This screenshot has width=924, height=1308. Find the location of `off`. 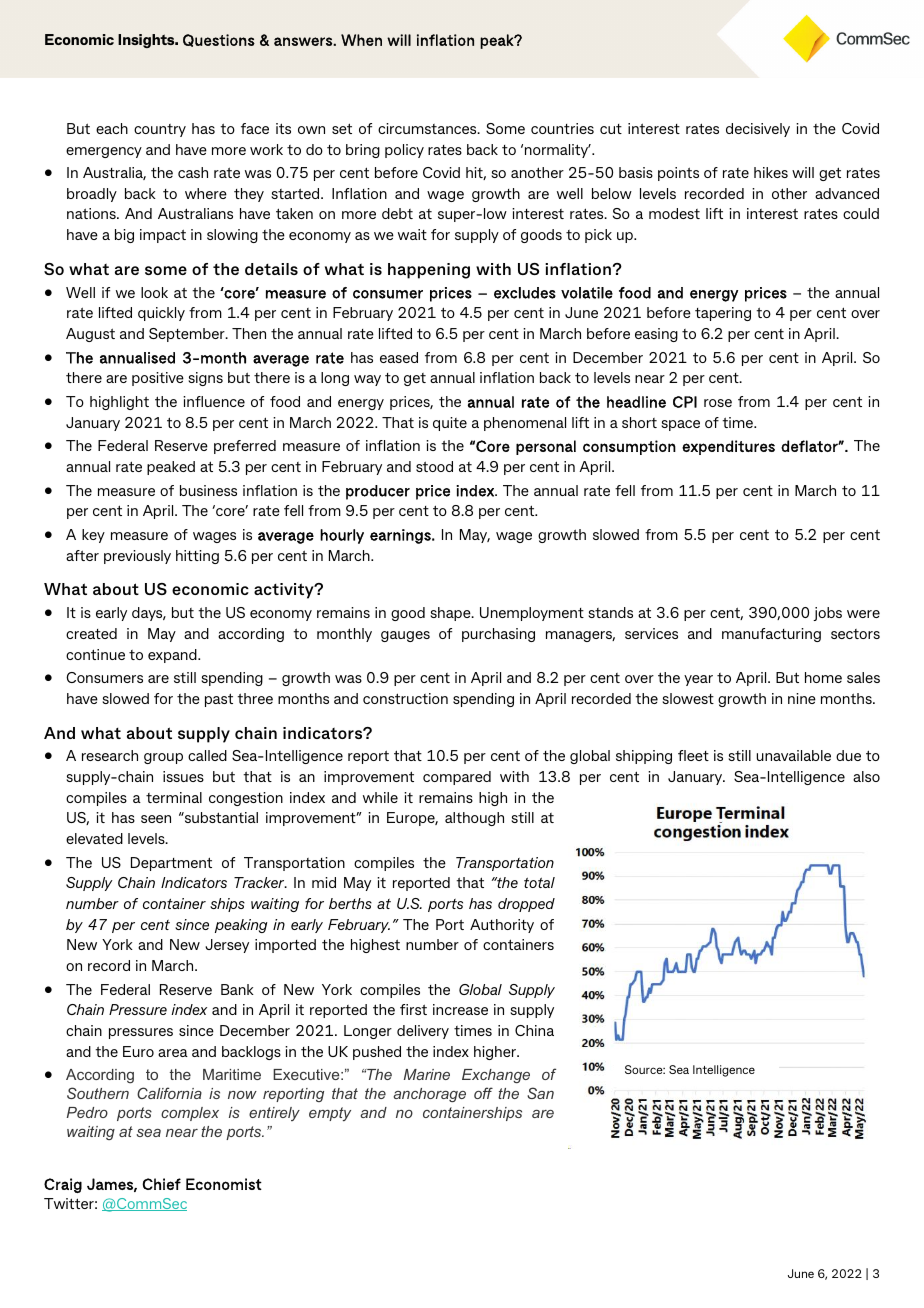

off is located at coordinates (483, 1093).
